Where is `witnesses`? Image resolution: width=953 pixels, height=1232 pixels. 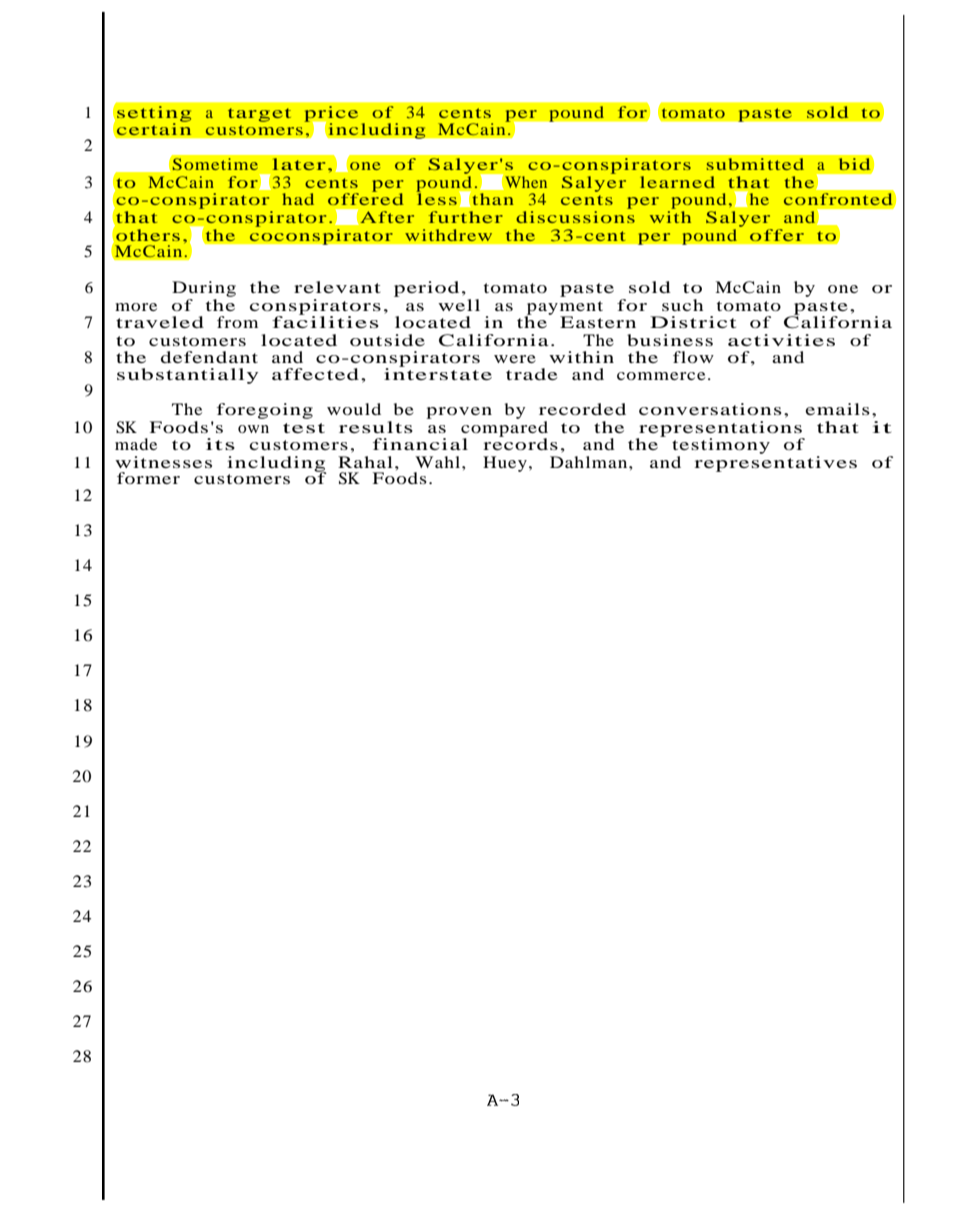
witnesses is located at coordinates (163, 462).
